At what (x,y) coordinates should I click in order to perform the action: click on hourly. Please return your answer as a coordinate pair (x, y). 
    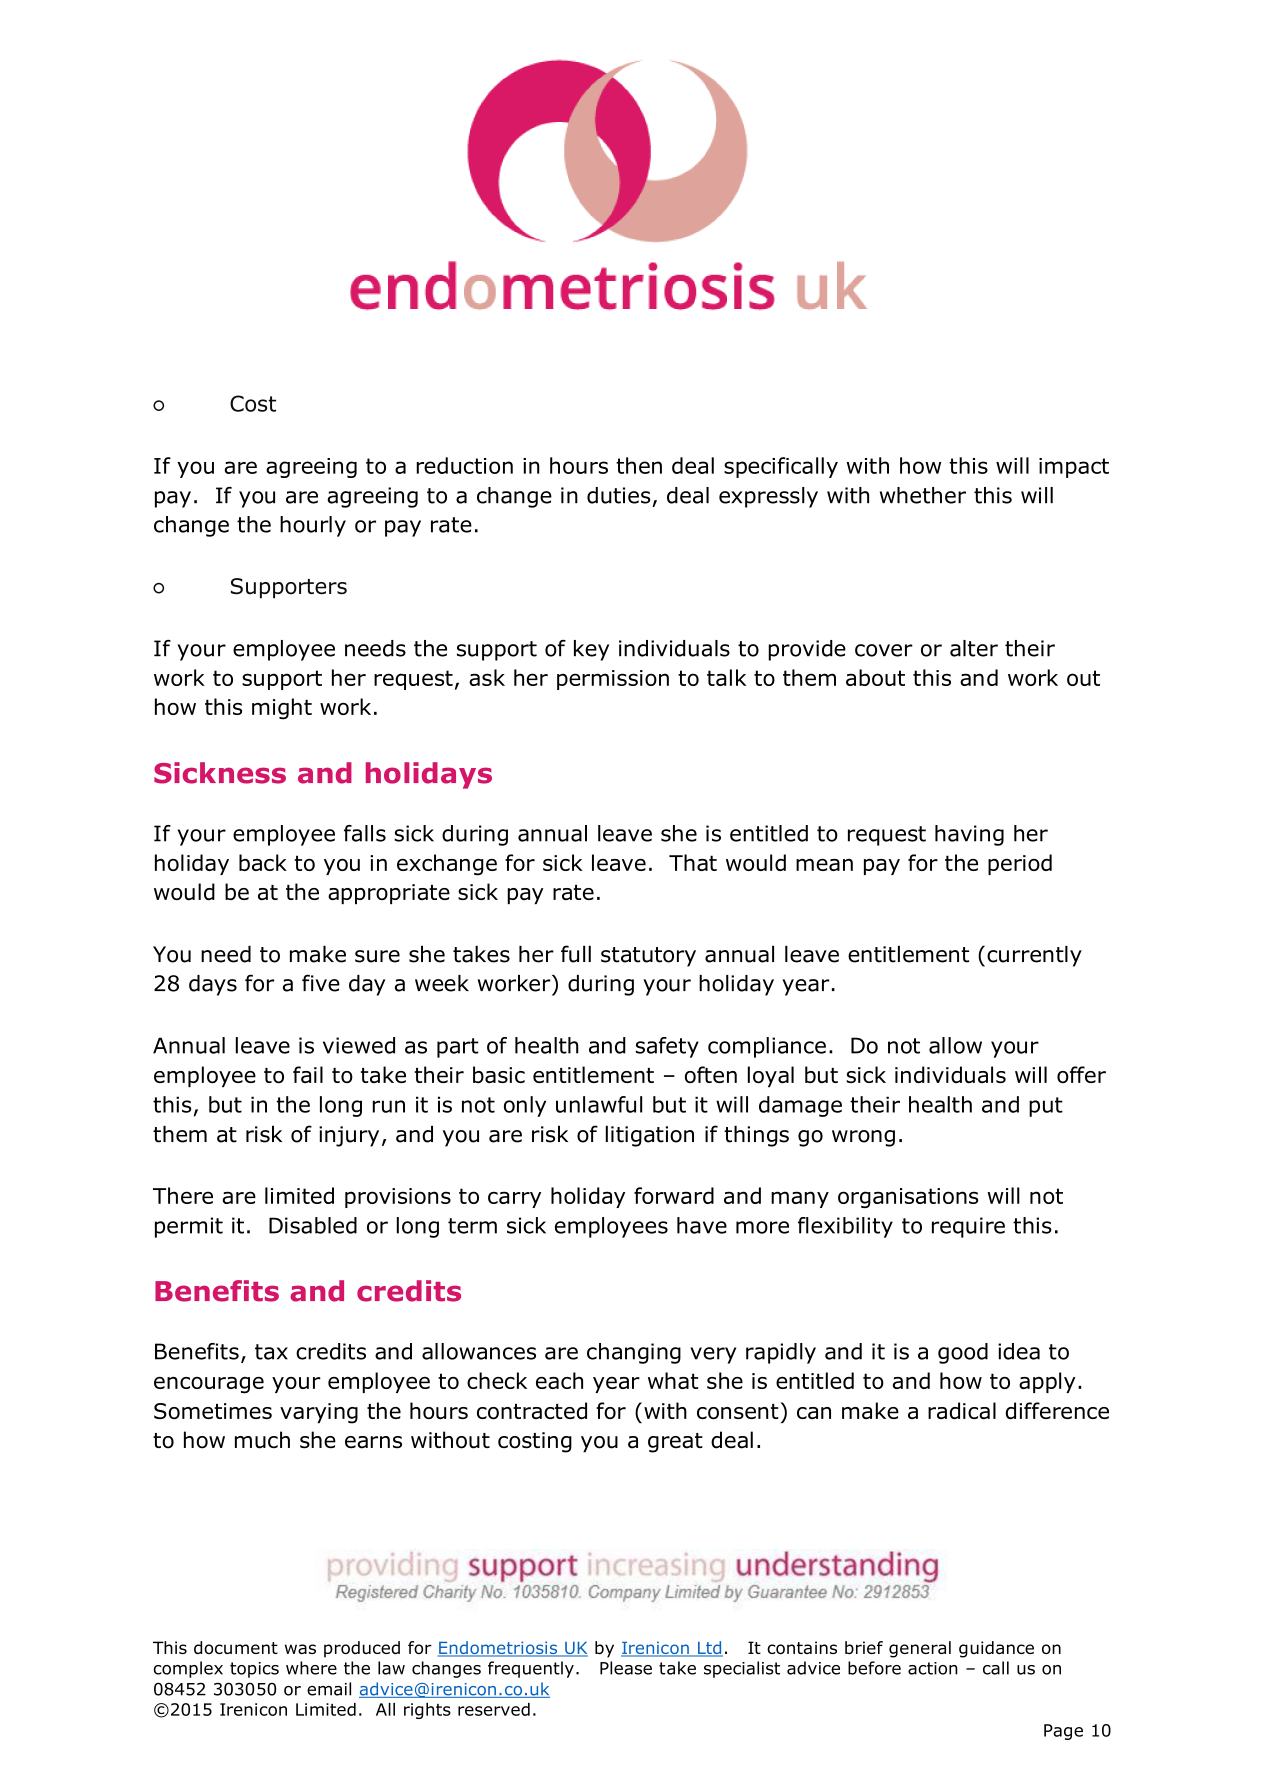
    Looking at the image, I should click on (313, 526).
